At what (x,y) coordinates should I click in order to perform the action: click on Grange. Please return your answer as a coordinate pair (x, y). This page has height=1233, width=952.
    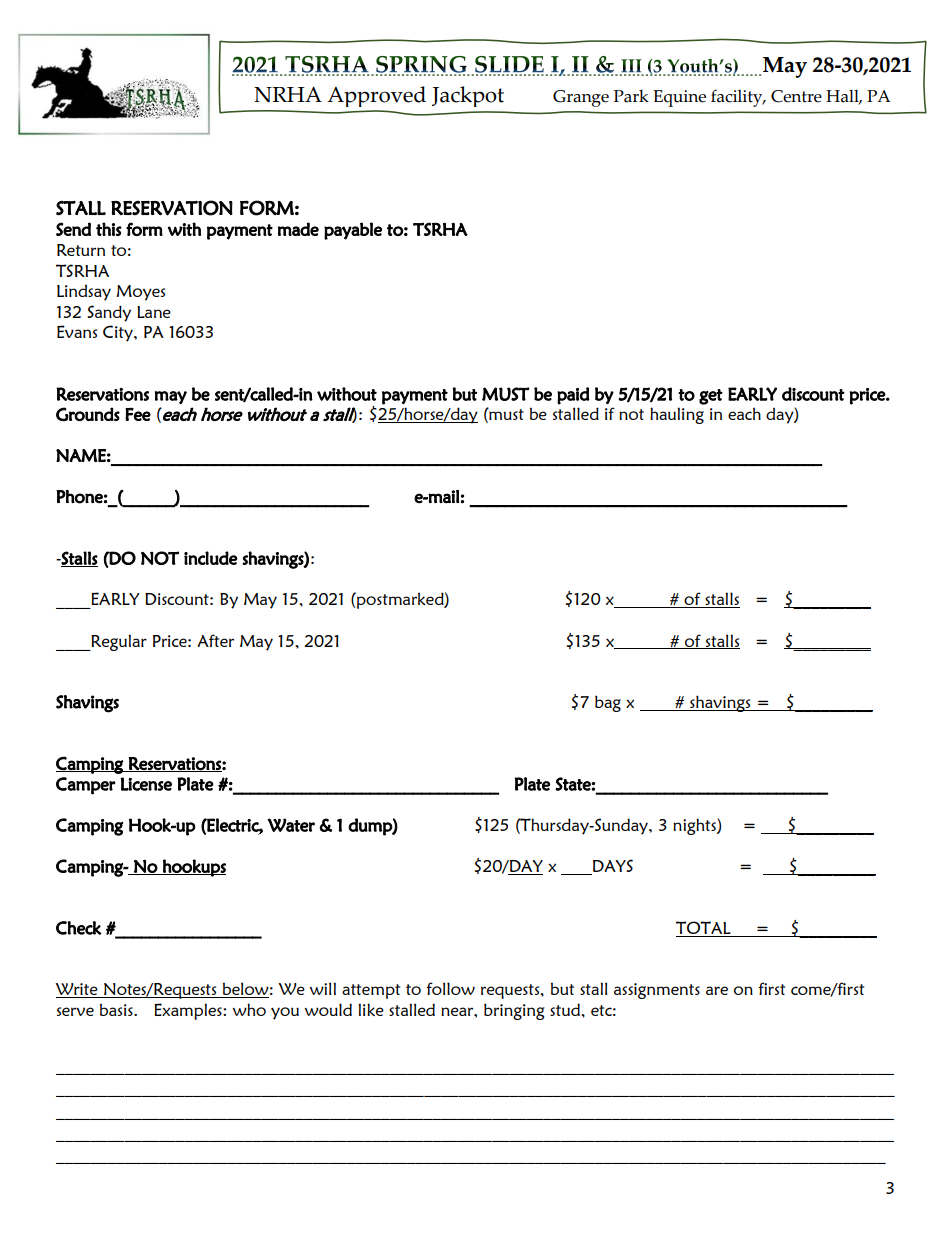
    Looking at the image, I should click on (581, 98).
